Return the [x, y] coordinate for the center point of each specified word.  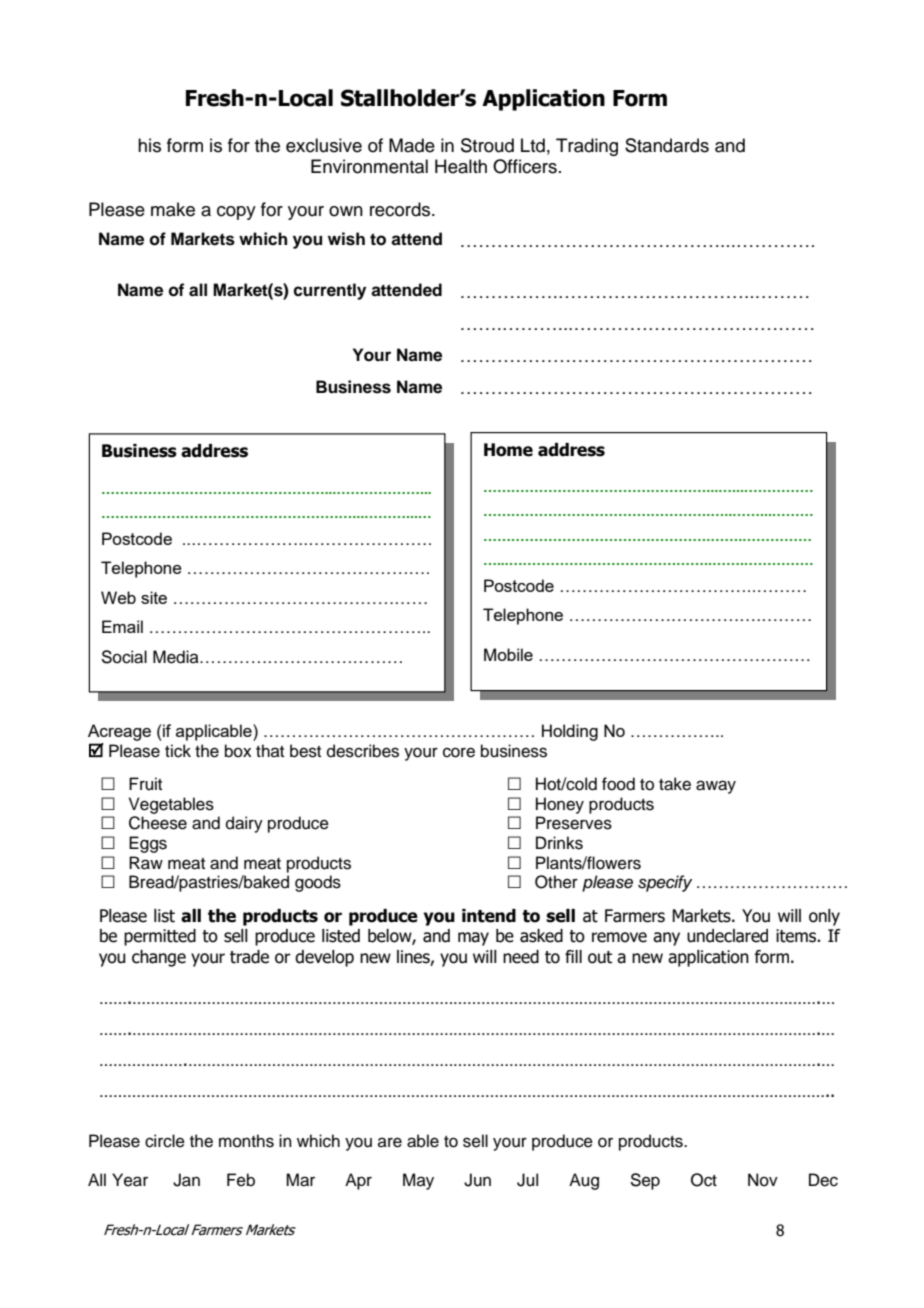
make [173, 209]
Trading [587, 147]
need [521, 957]
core [459, 752]
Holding [570, 732]
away [716, 787]
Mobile [508, 654]
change [159, 958]
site [154, 597]
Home [508, 450]
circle [165, 1141]
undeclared [727, 936]
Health [461, 166]
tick [178, 751]
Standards [667, 145]
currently [329, 291]
